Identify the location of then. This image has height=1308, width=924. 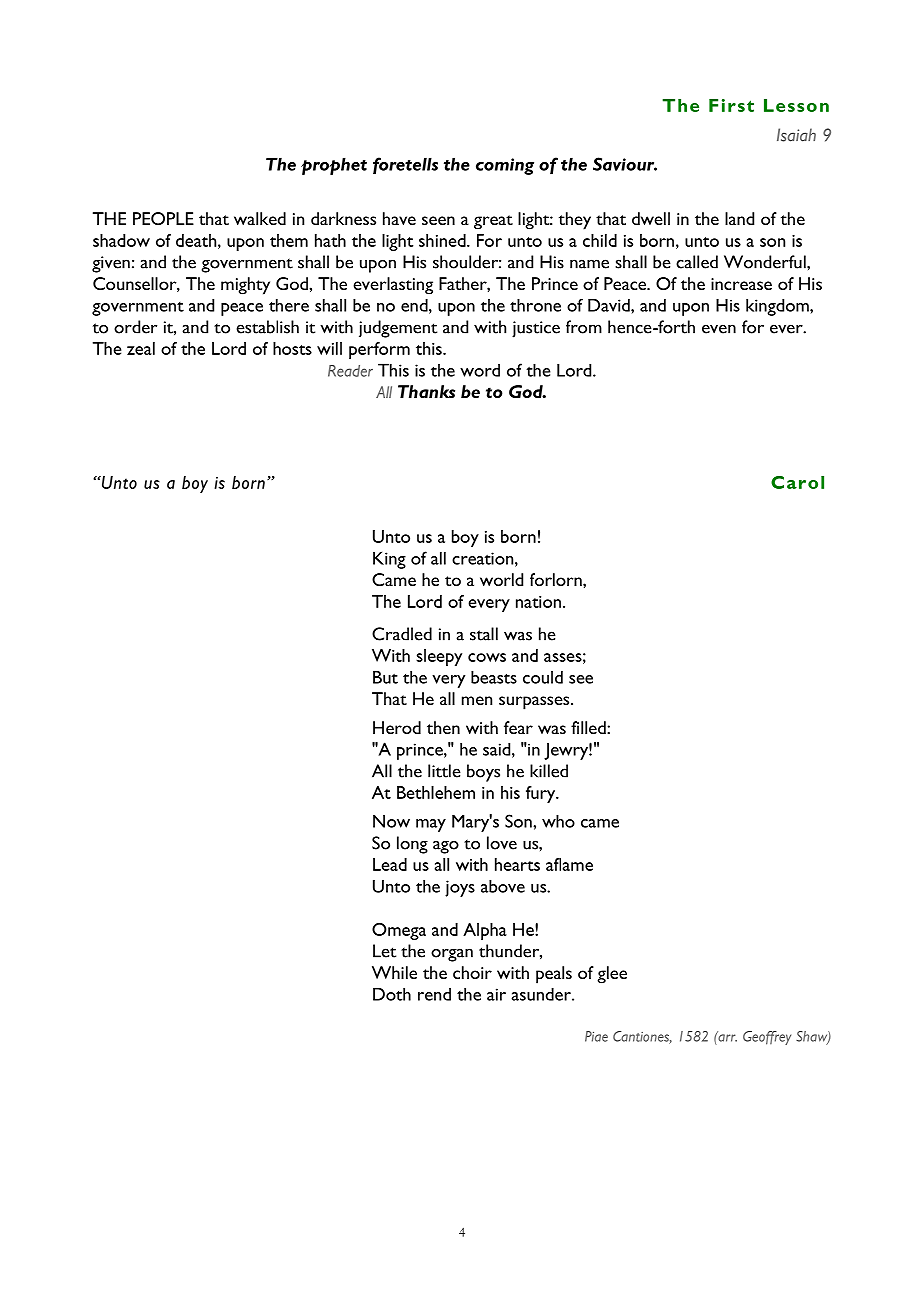
(443, 727).
